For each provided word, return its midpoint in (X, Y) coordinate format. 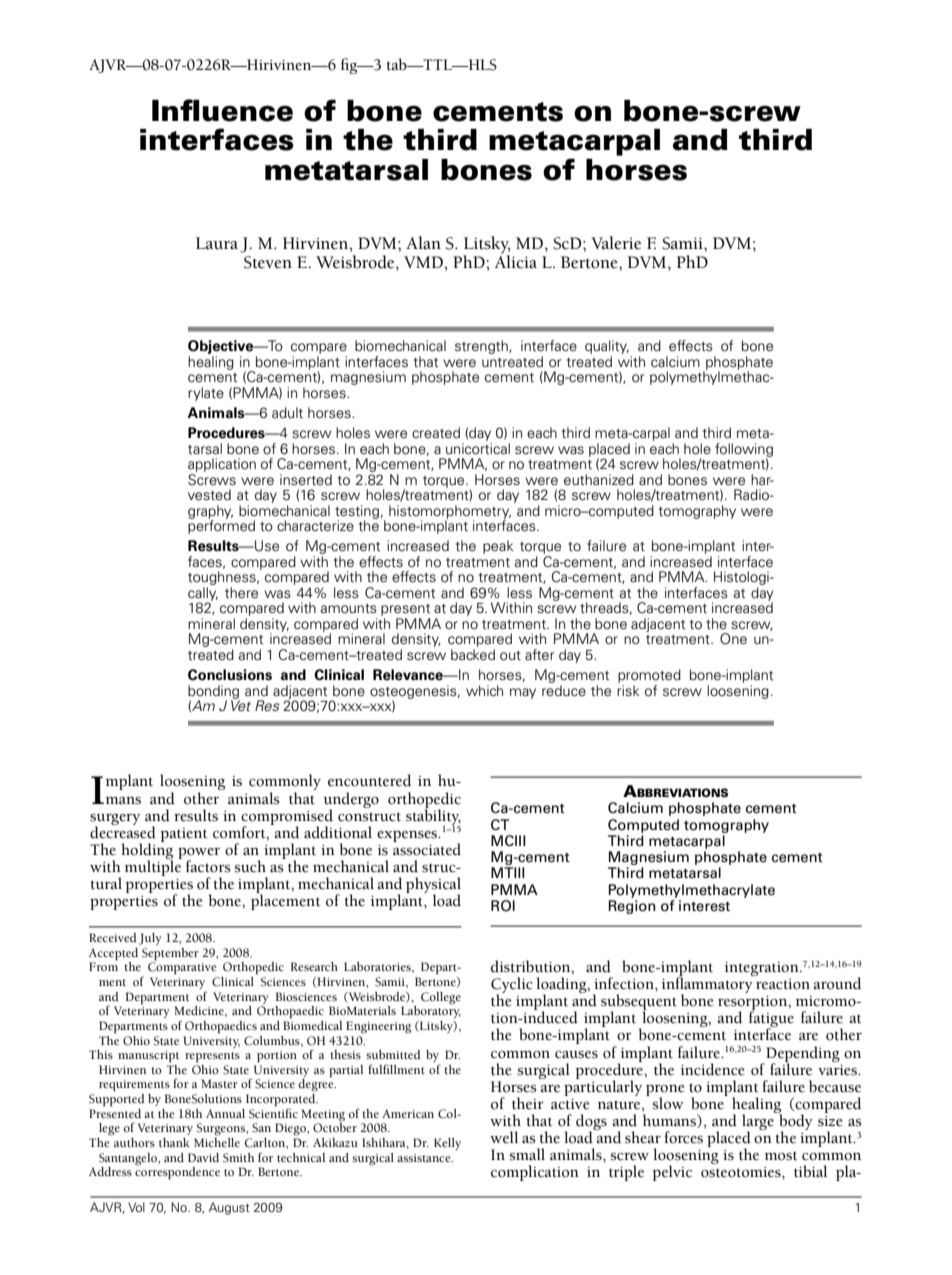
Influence (222, 110)
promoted (649, 676)
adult (287, 412)
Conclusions (230, 675)
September (170, 954)
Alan (423, 243)
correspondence (177, 1172)
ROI (503, 906)
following (744, 451)
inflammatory (708, 985)
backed (473, 655)
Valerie (616, 243)
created (436, 433)
